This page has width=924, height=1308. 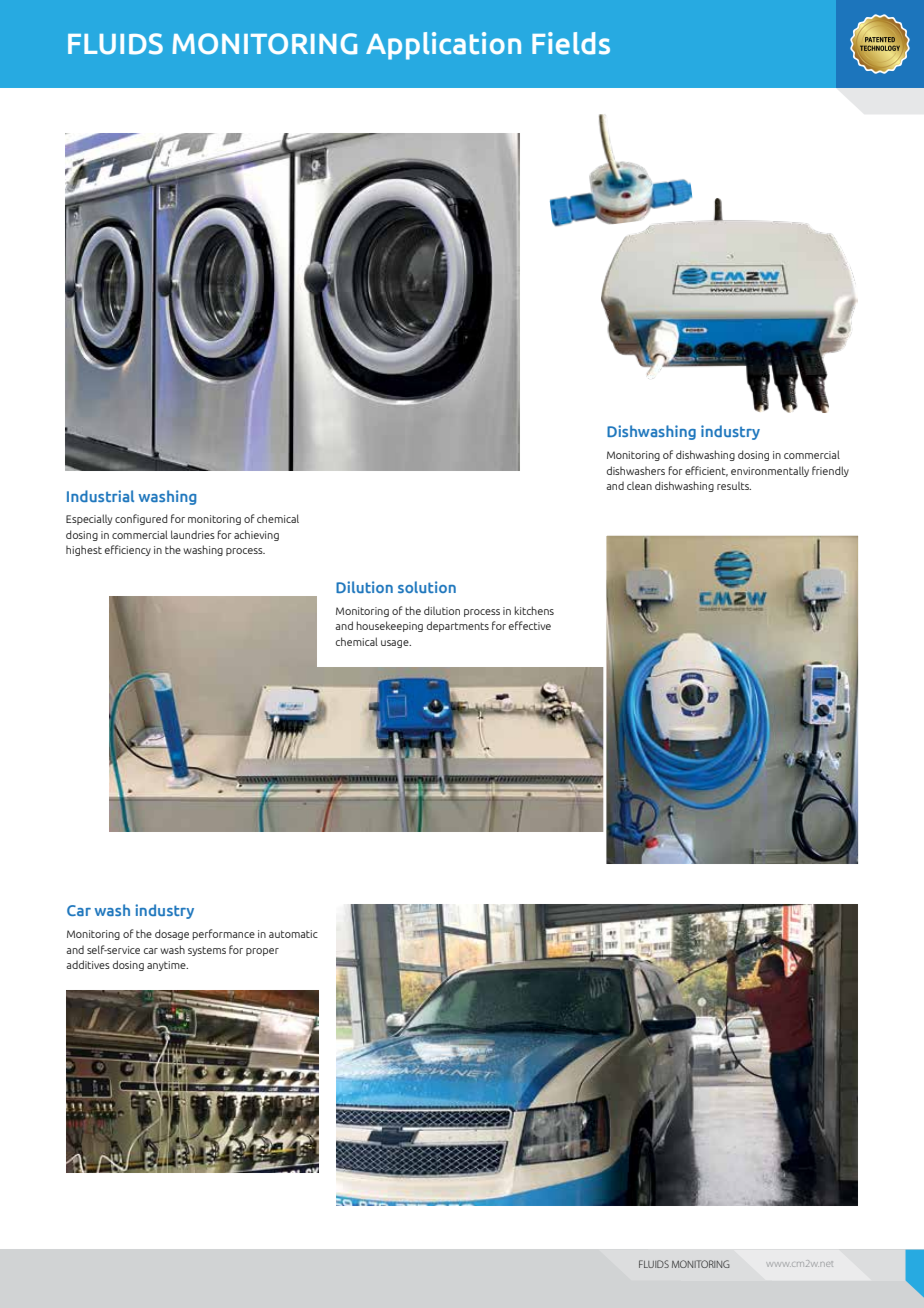 I want to click on dosage, so click(x=172, y=934).
